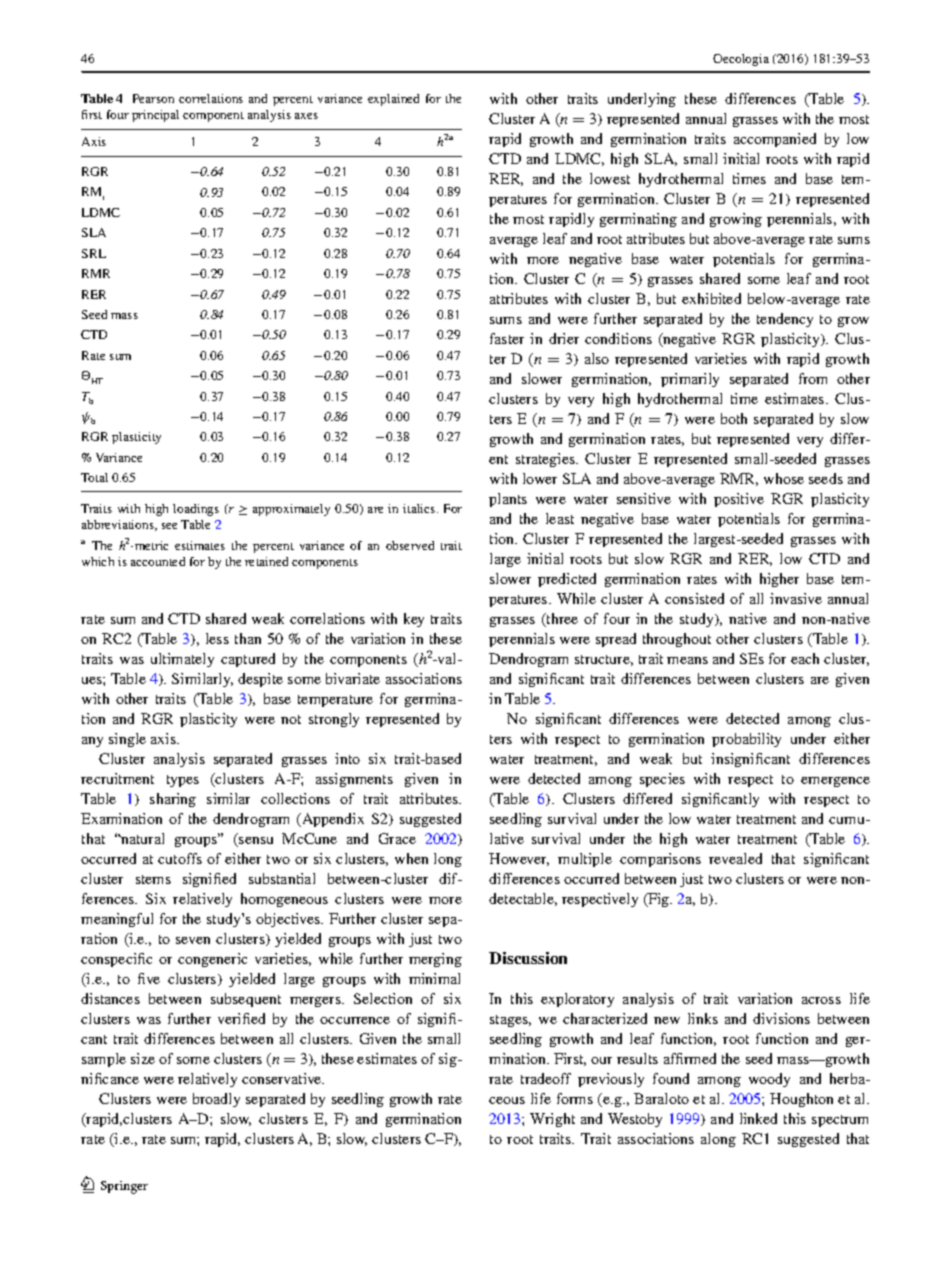 This screenshot has width=952, height=1265. Describe the element at coordinates (519, 859) in the screenshot. I see `However` at that location.
